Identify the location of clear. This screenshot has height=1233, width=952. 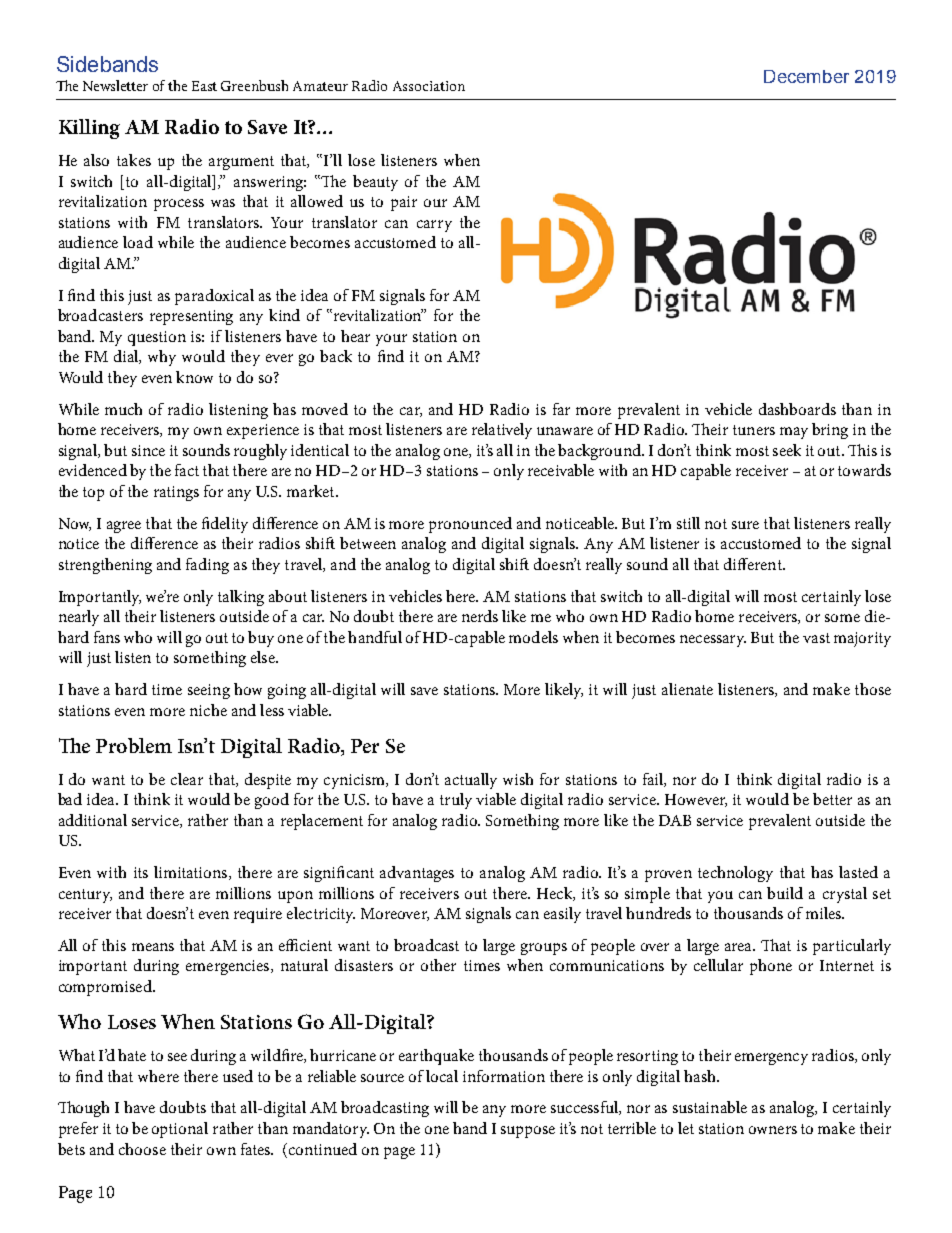
(187, 779).
